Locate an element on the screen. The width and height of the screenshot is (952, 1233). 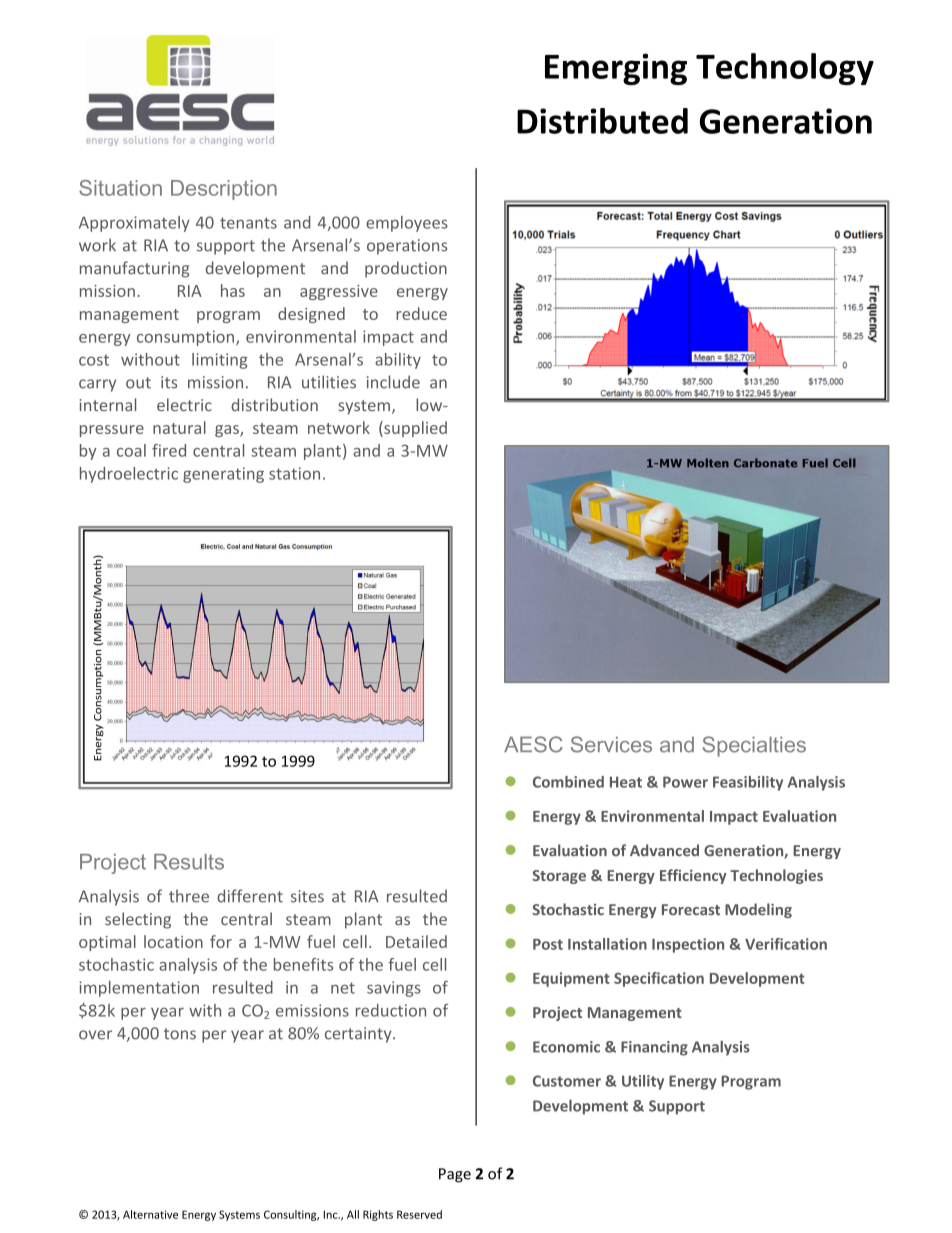
fired is located at coordinates (169, 450).
